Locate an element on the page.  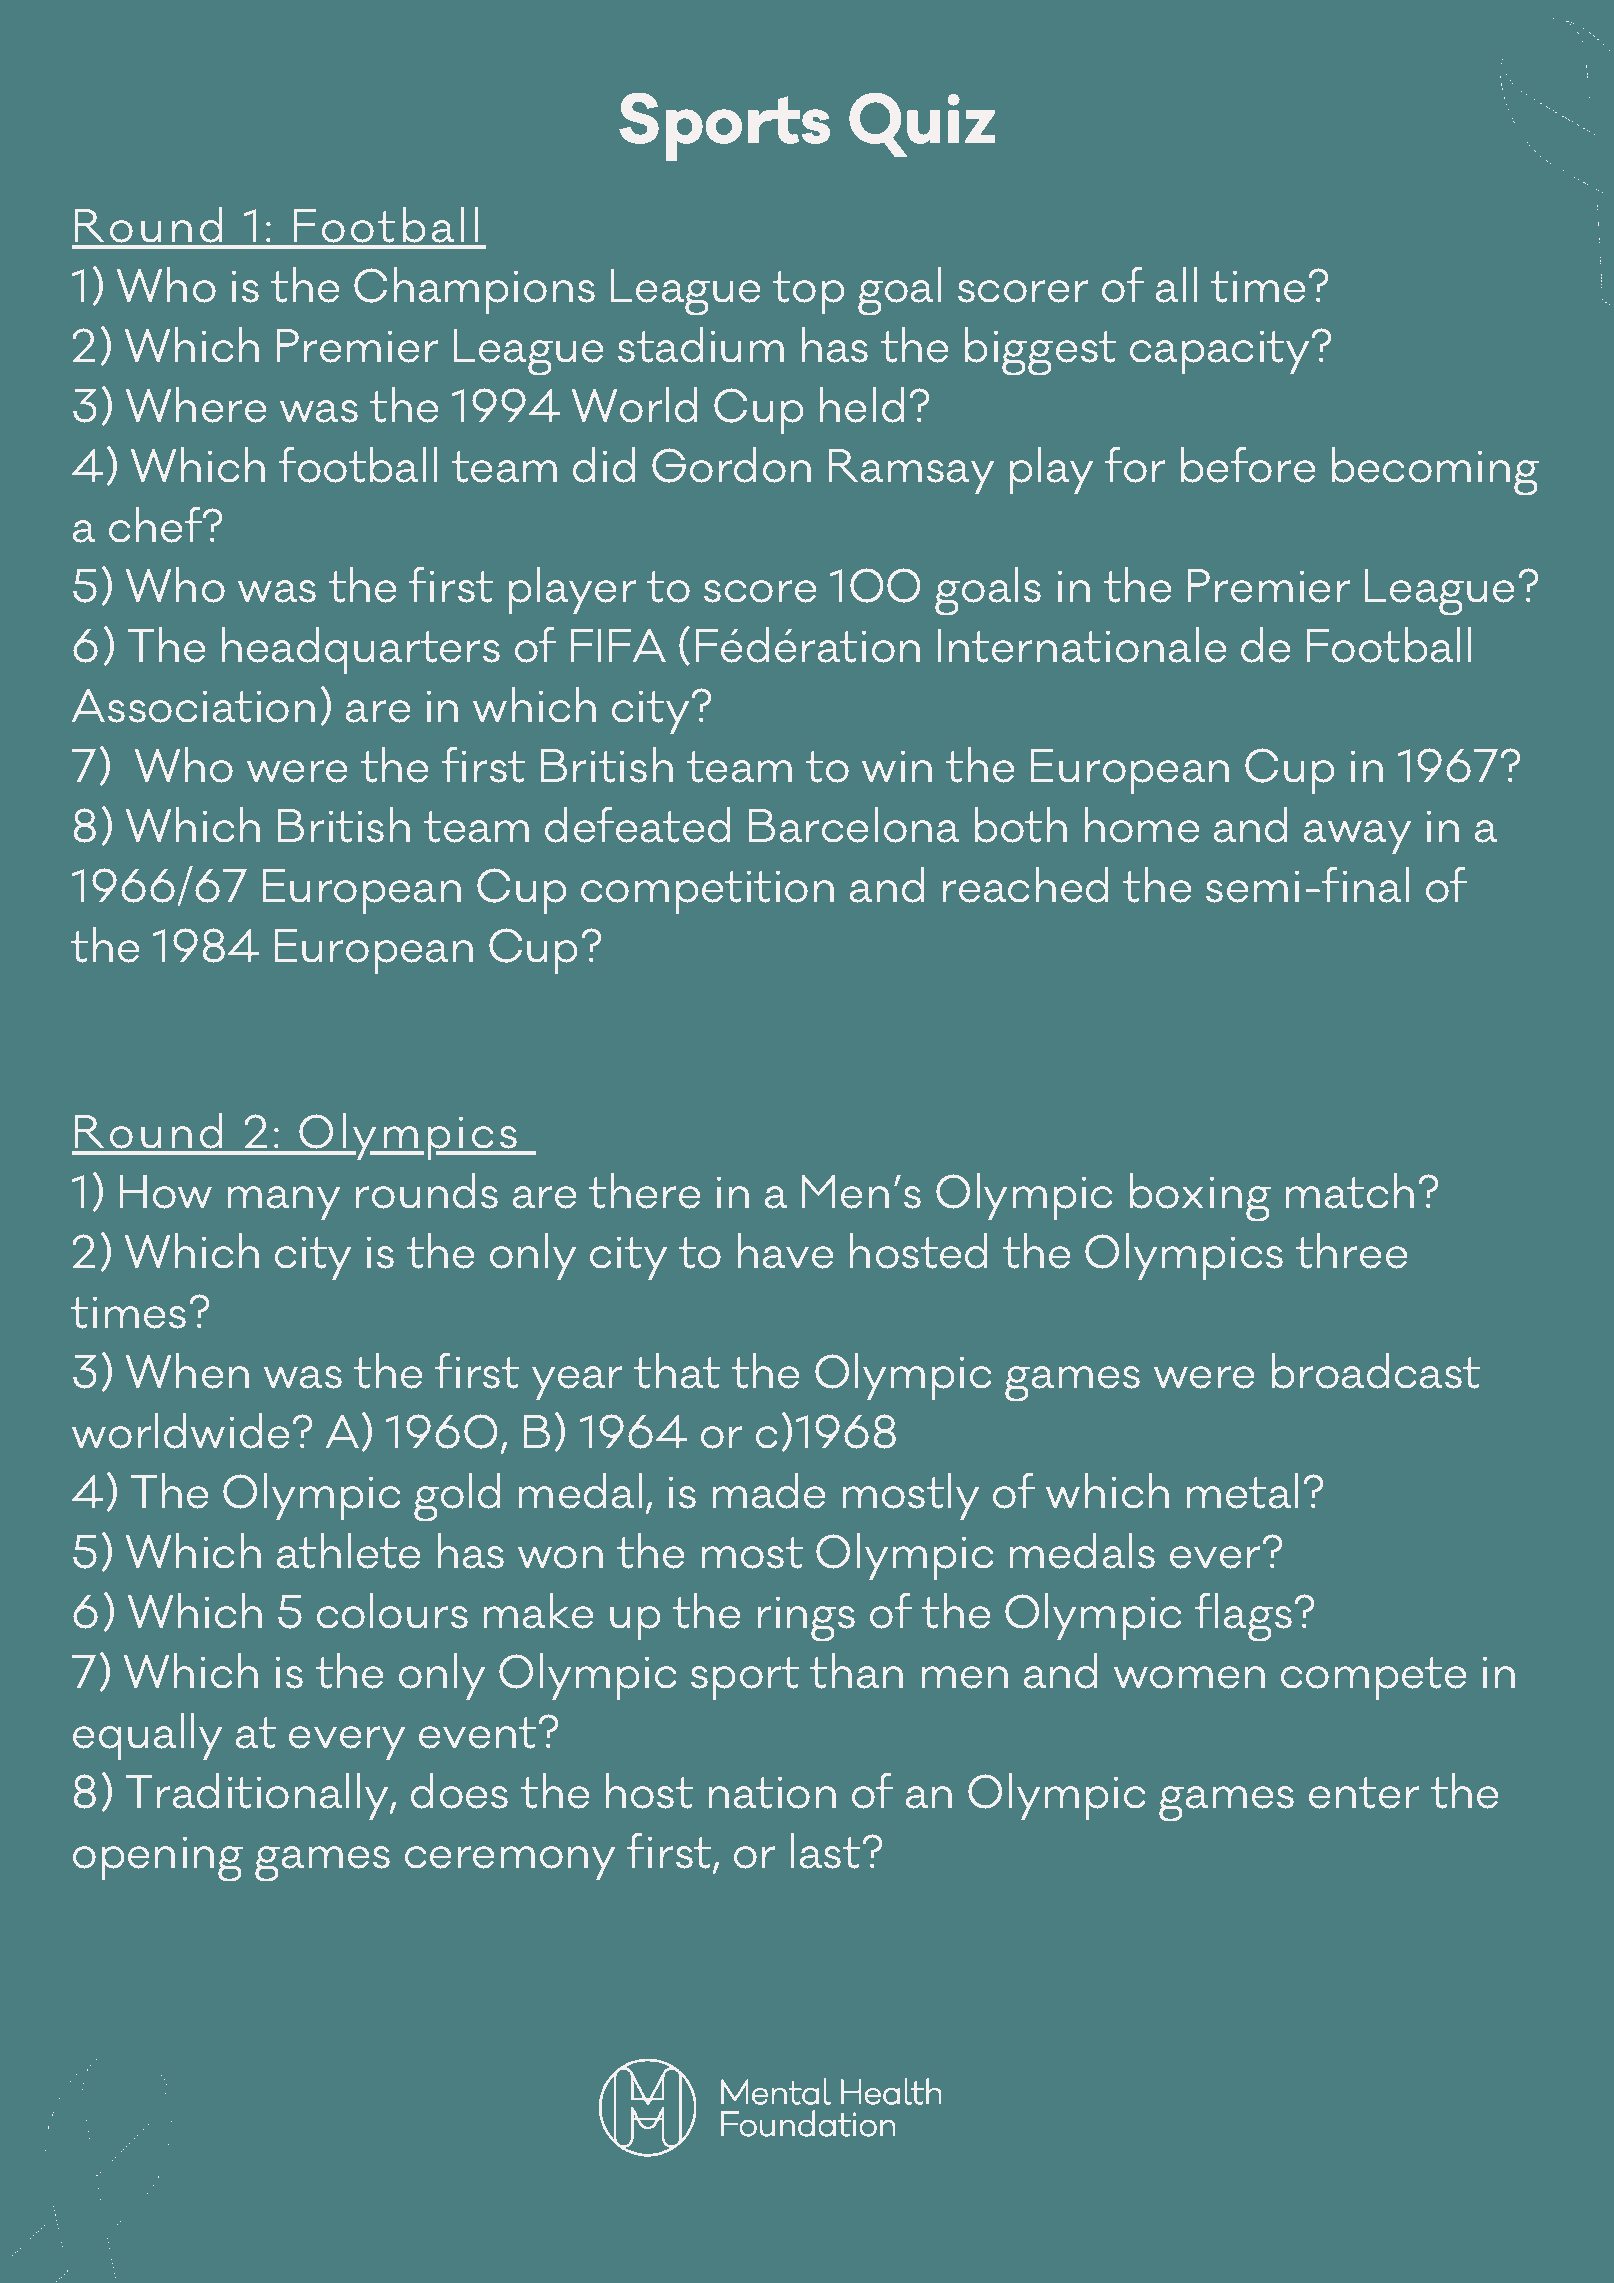
have is located at coordinates (785, 1251).
